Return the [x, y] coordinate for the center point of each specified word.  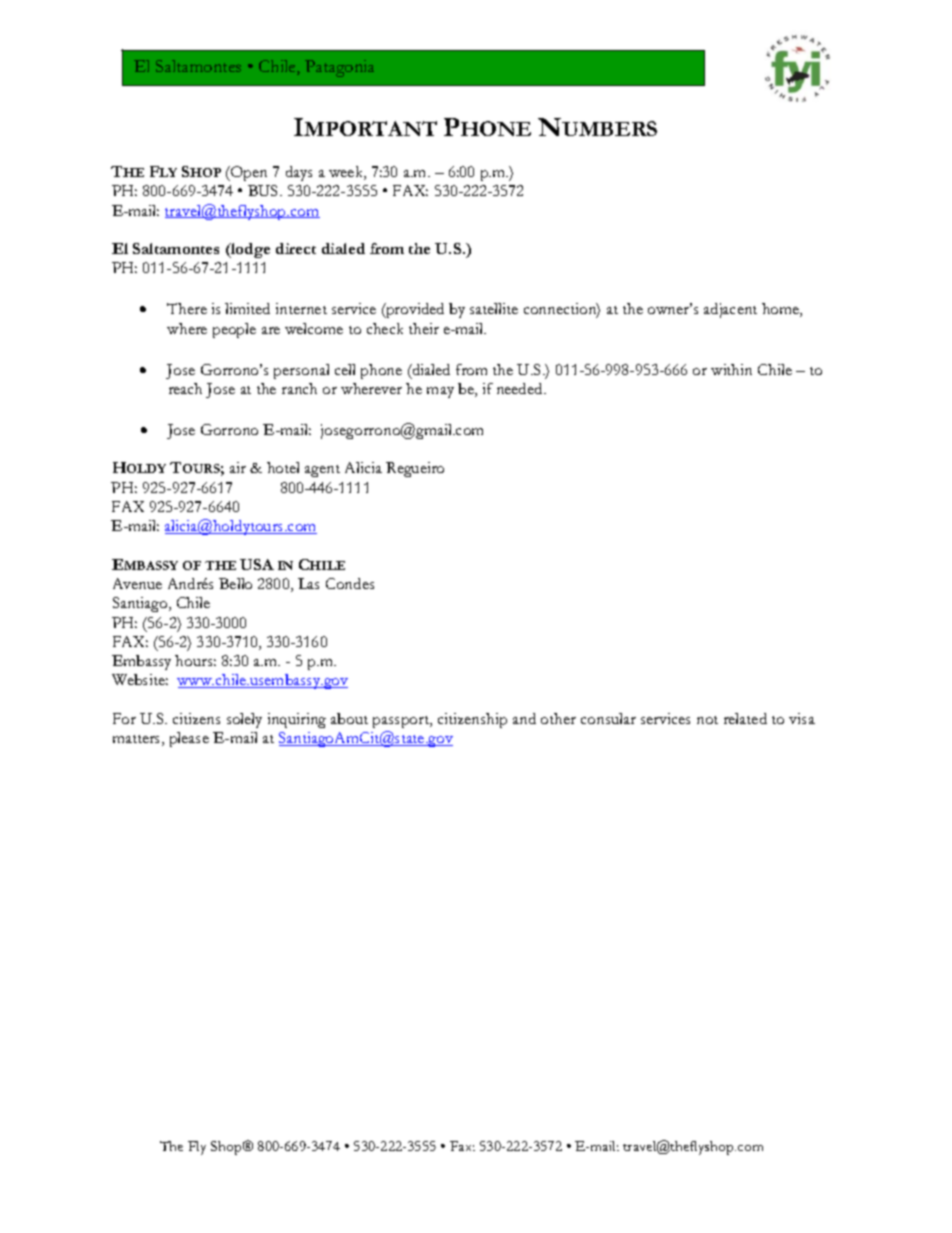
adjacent [730, 310]
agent [322, 471]
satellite [494, 308]
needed [521, 388]
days [299, 173]
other [558, 718]
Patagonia [339, 68]
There [187, 308]
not [707, 720]
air [238, 467]
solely [244, 720]
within [731, 369]
